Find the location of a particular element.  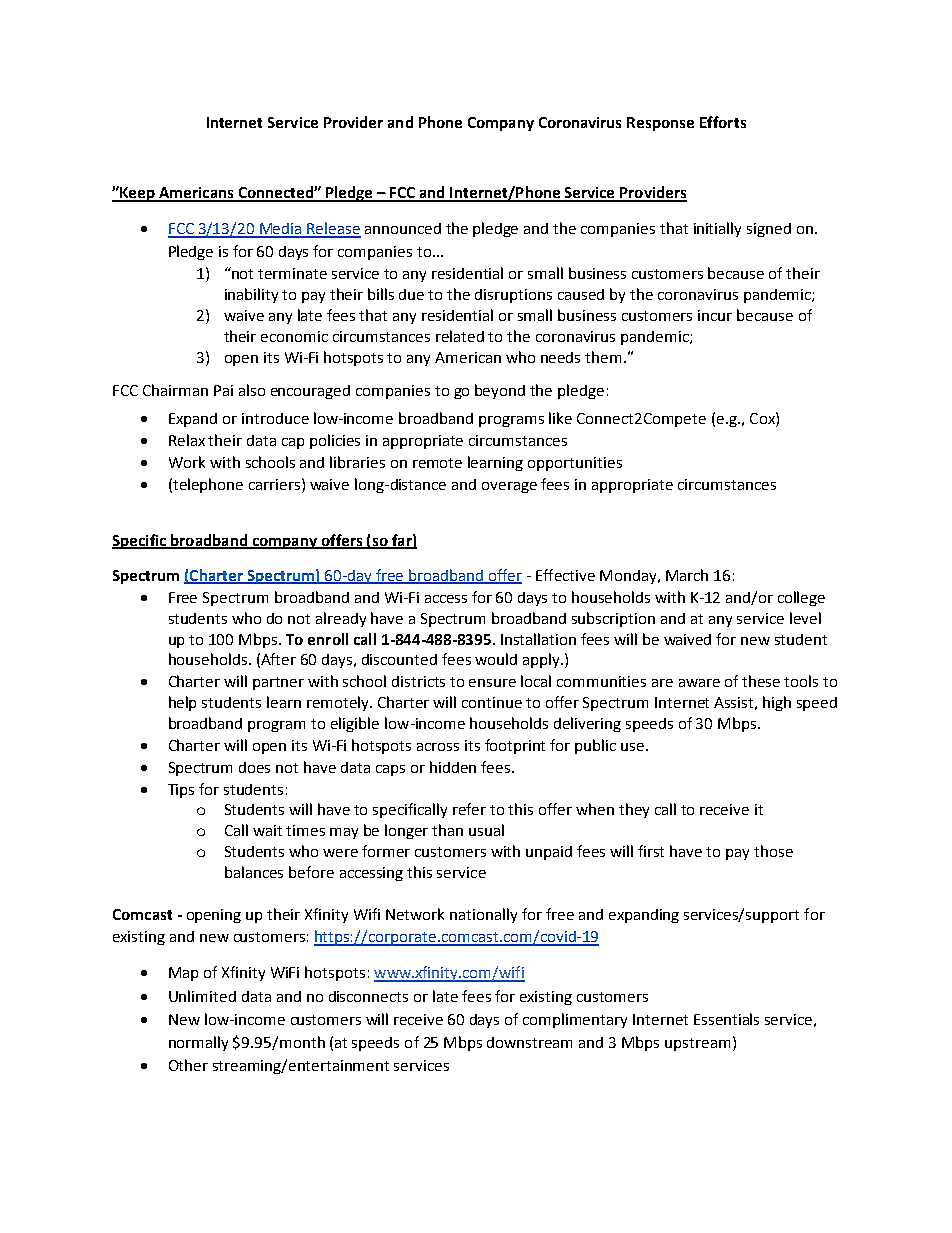

footprint is located at coordinates (515, 746).
